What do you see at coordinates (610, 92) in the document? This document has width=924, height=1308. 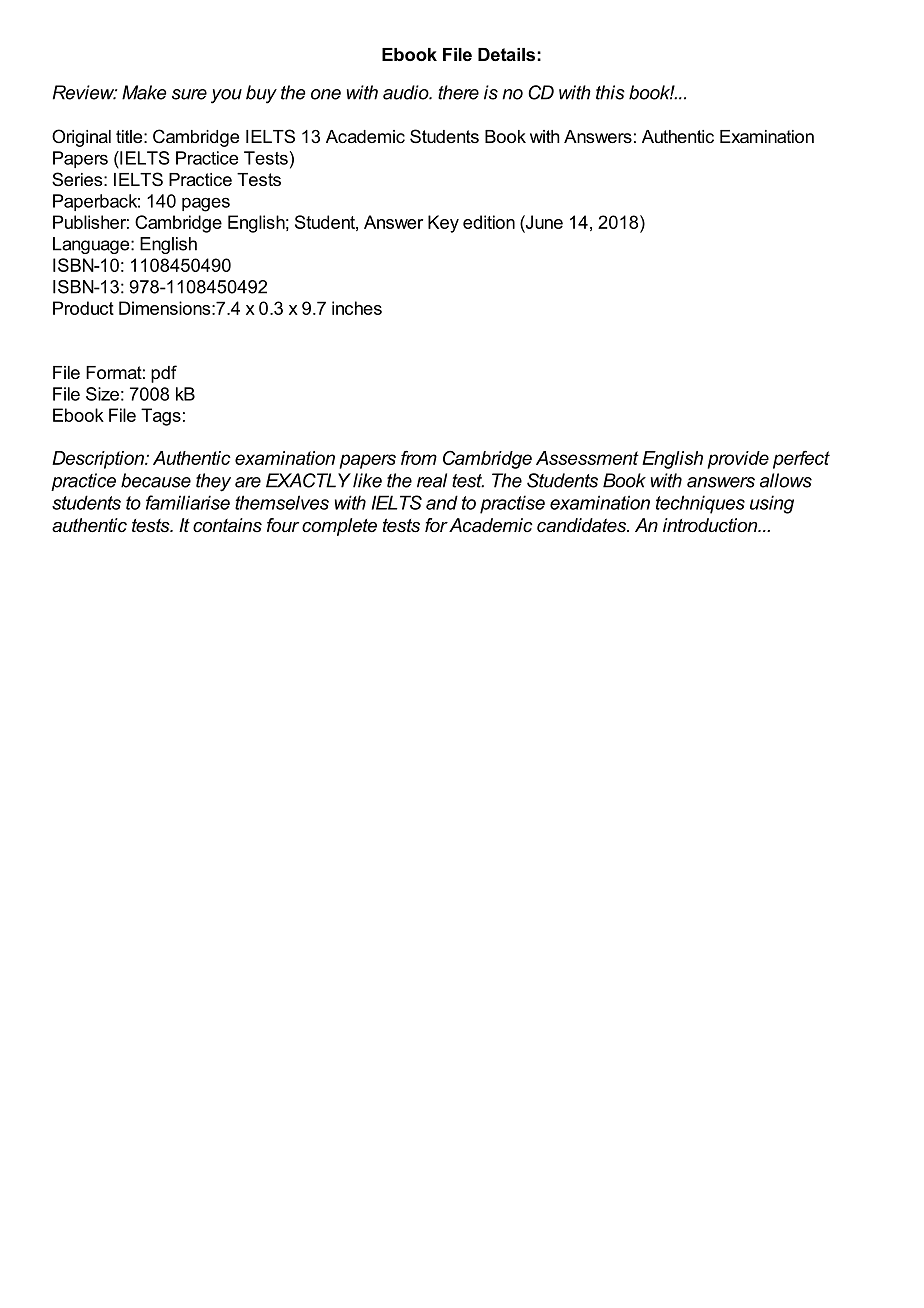 I see `this` at bounding box center [610, 92].
